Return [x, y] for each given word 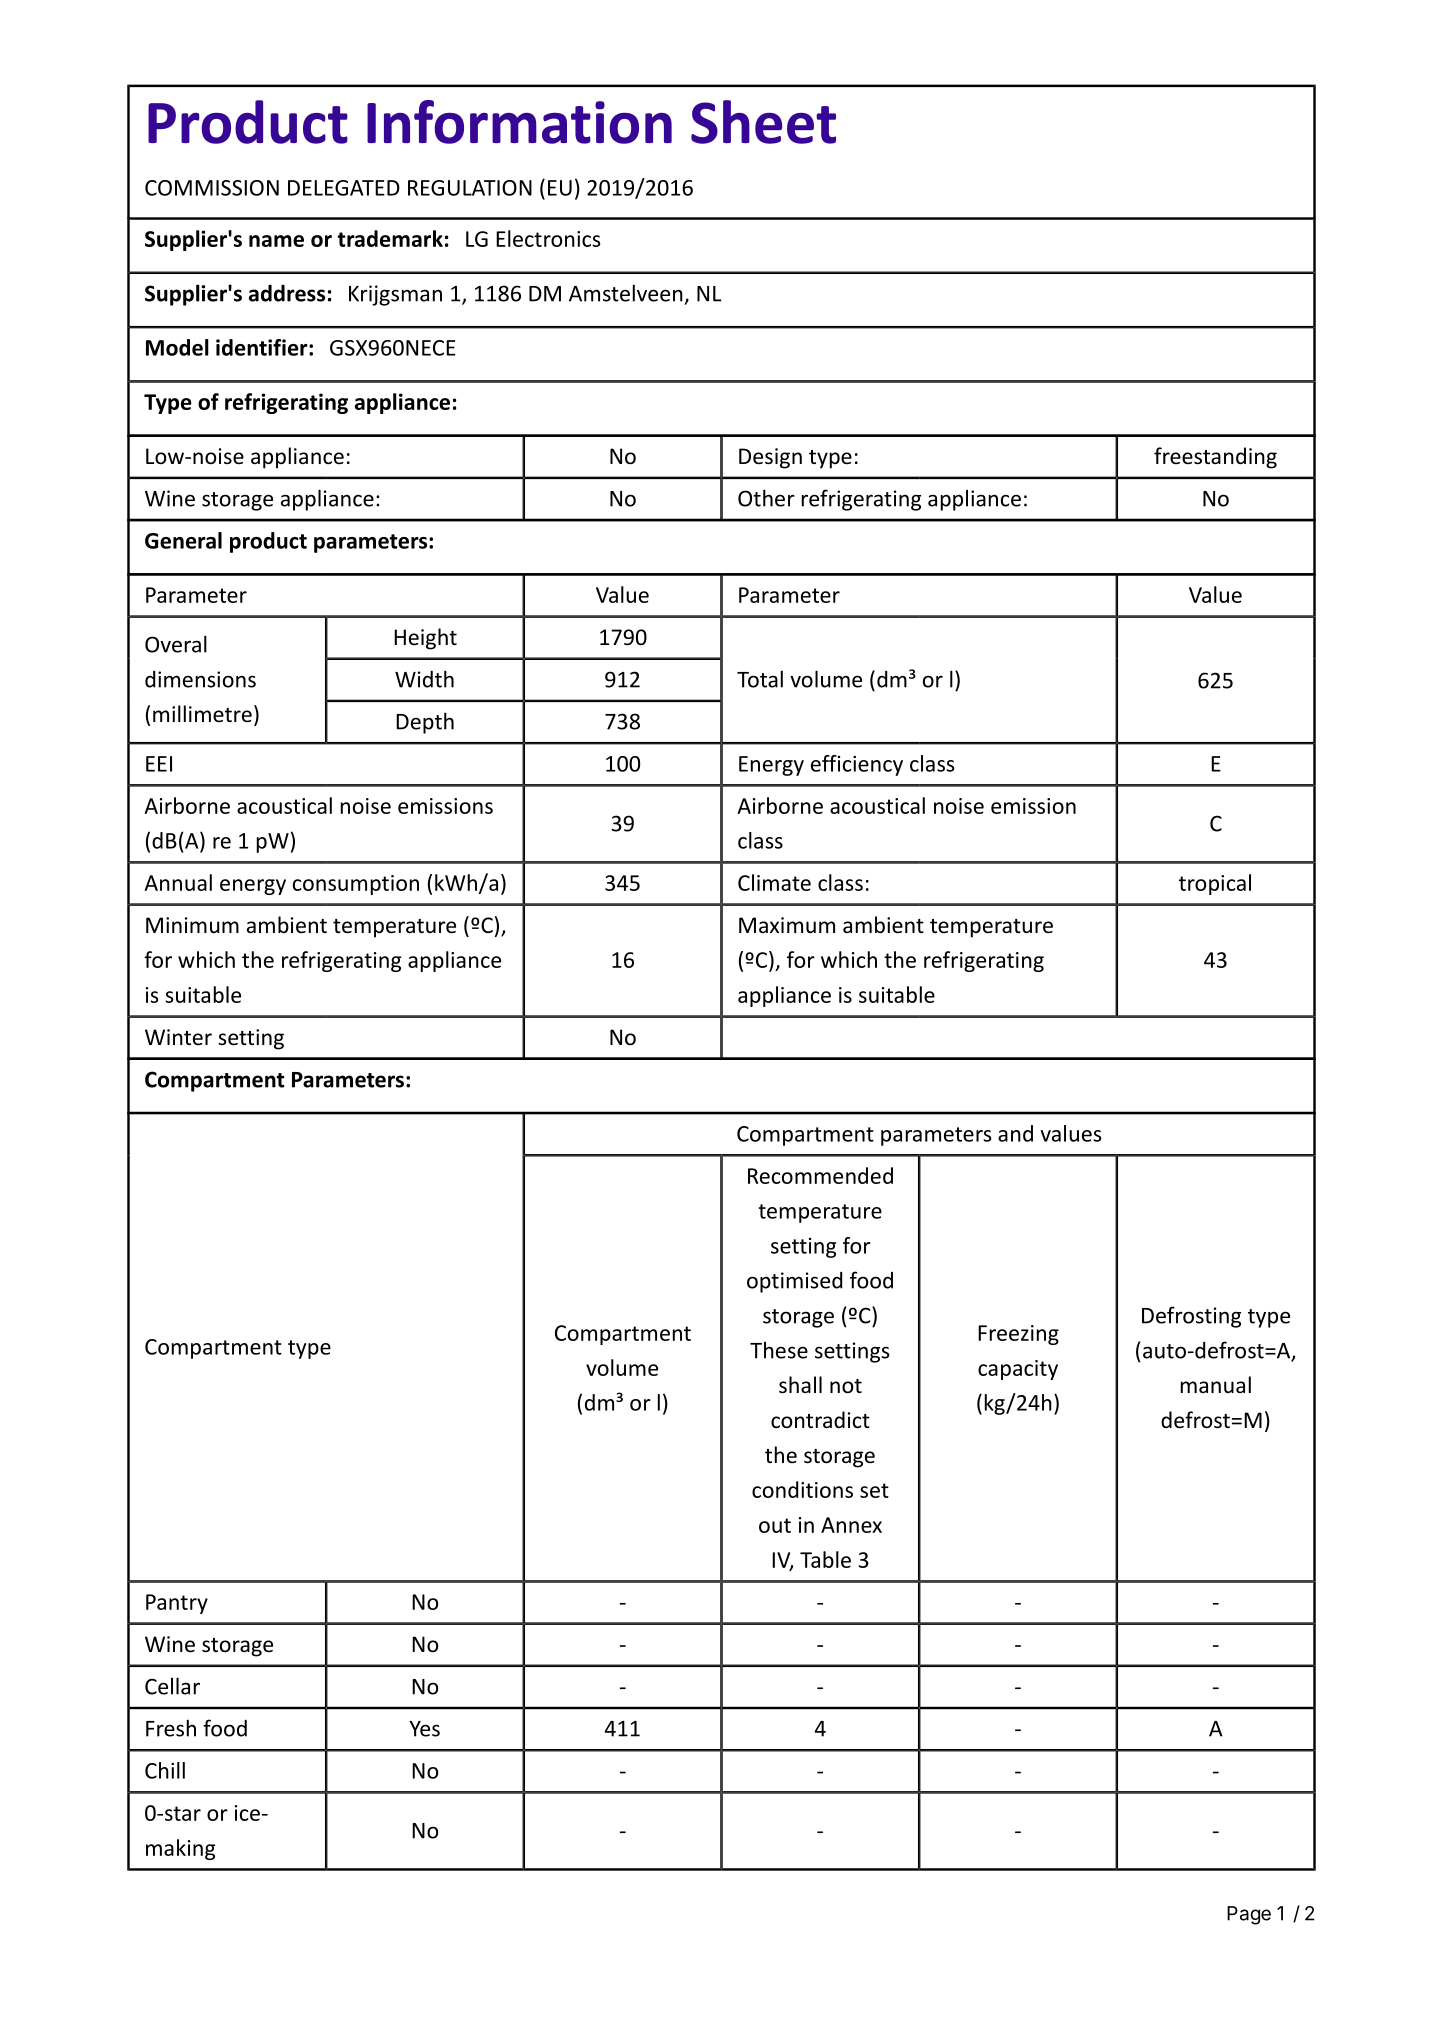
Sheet [763, 122]
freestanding [1215, 458]
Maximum [787, 925]
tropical [1215, 884]
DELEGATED [344, 188]
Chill [165, 1770]
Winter [178, 1037]
